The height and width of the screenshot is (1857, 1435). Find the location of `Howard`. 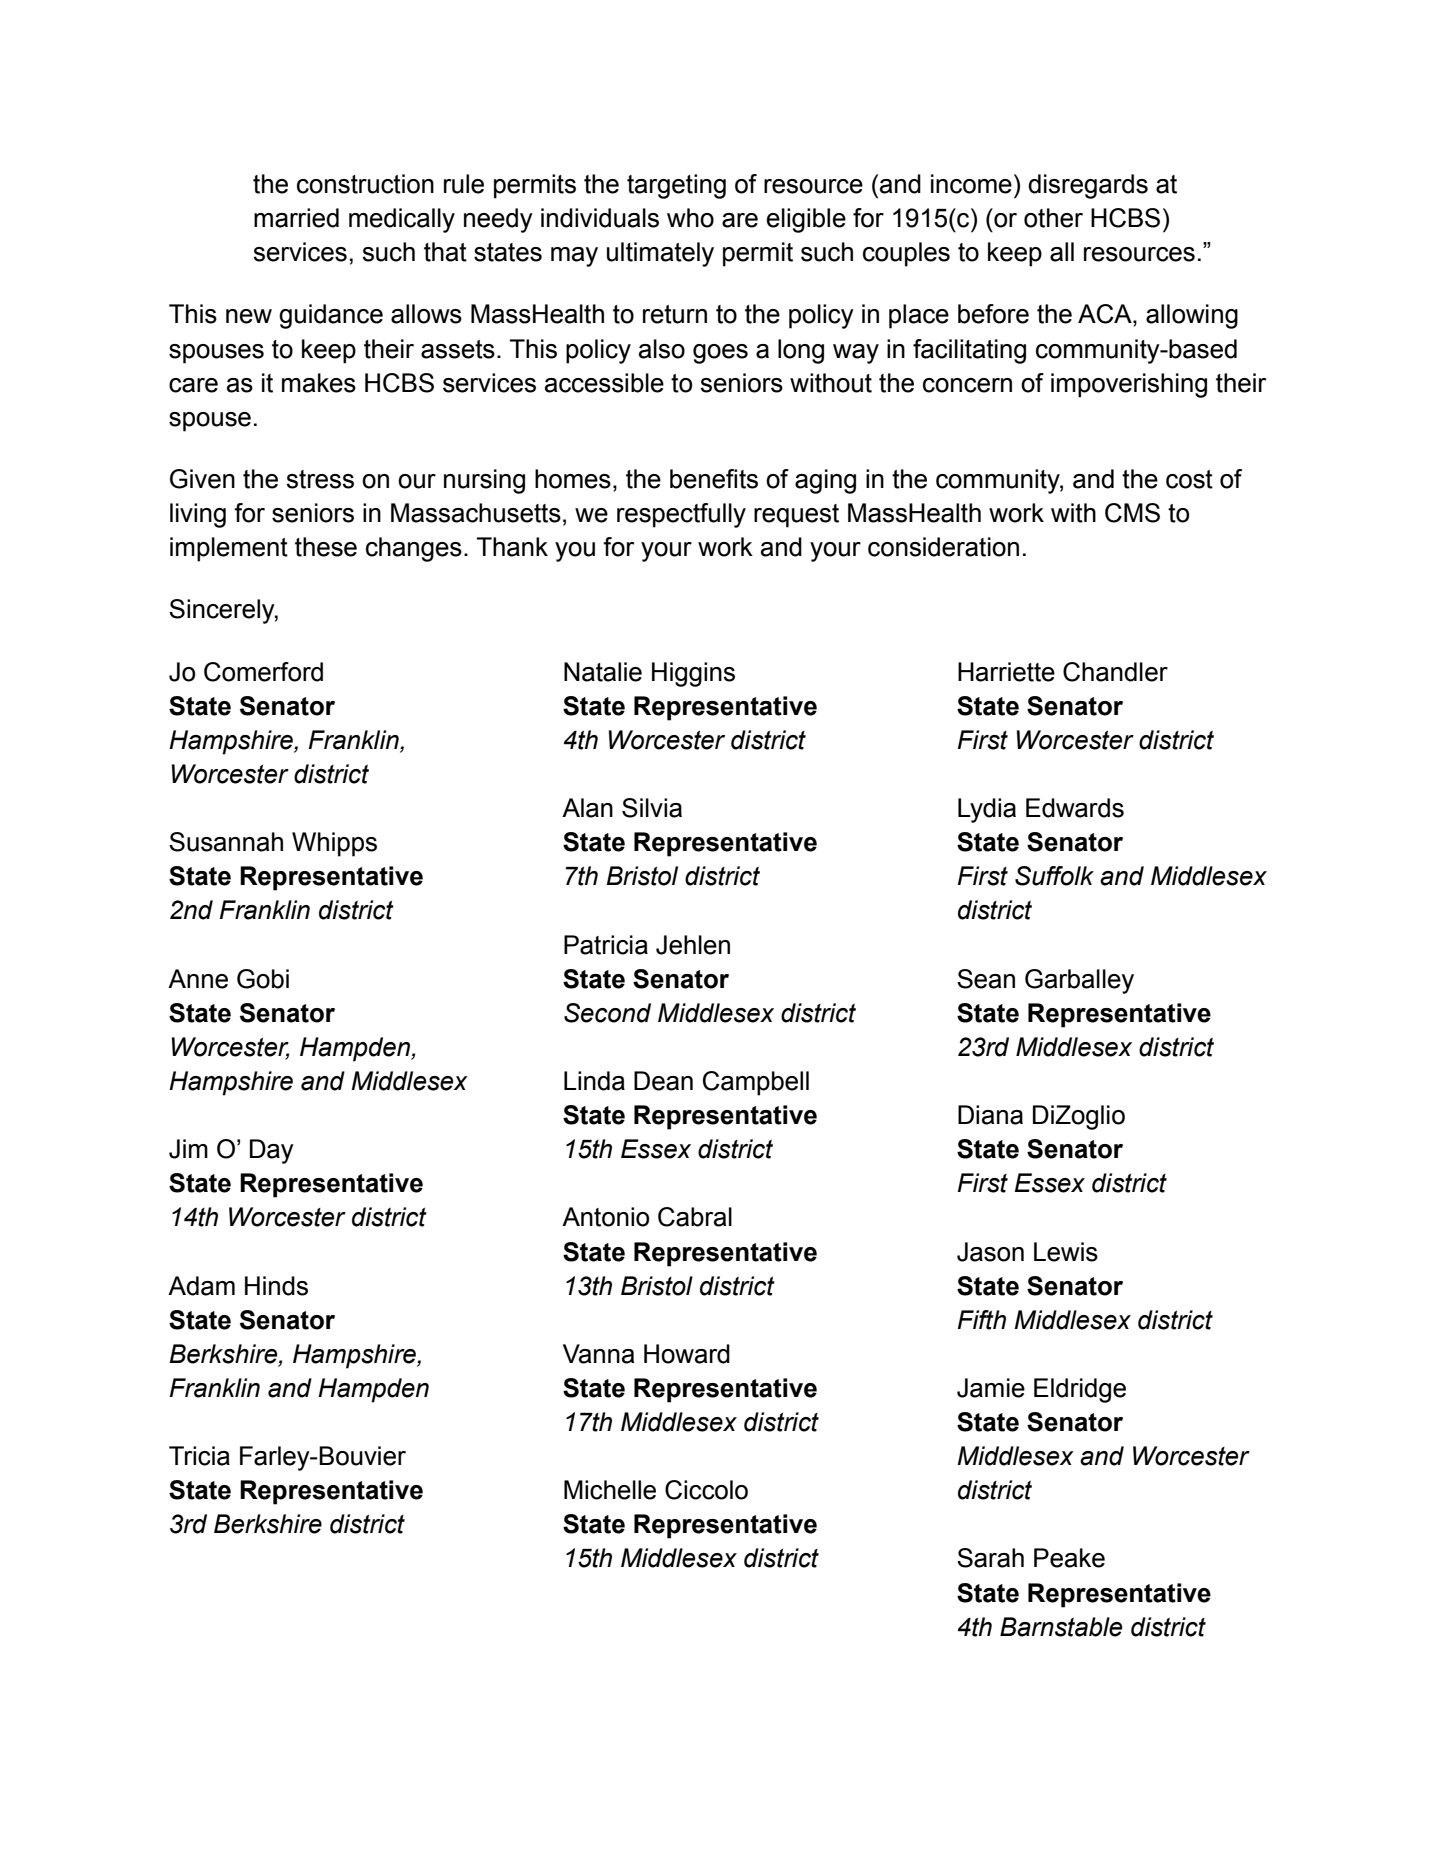

Howard is located at coordinates (687, 1354).
